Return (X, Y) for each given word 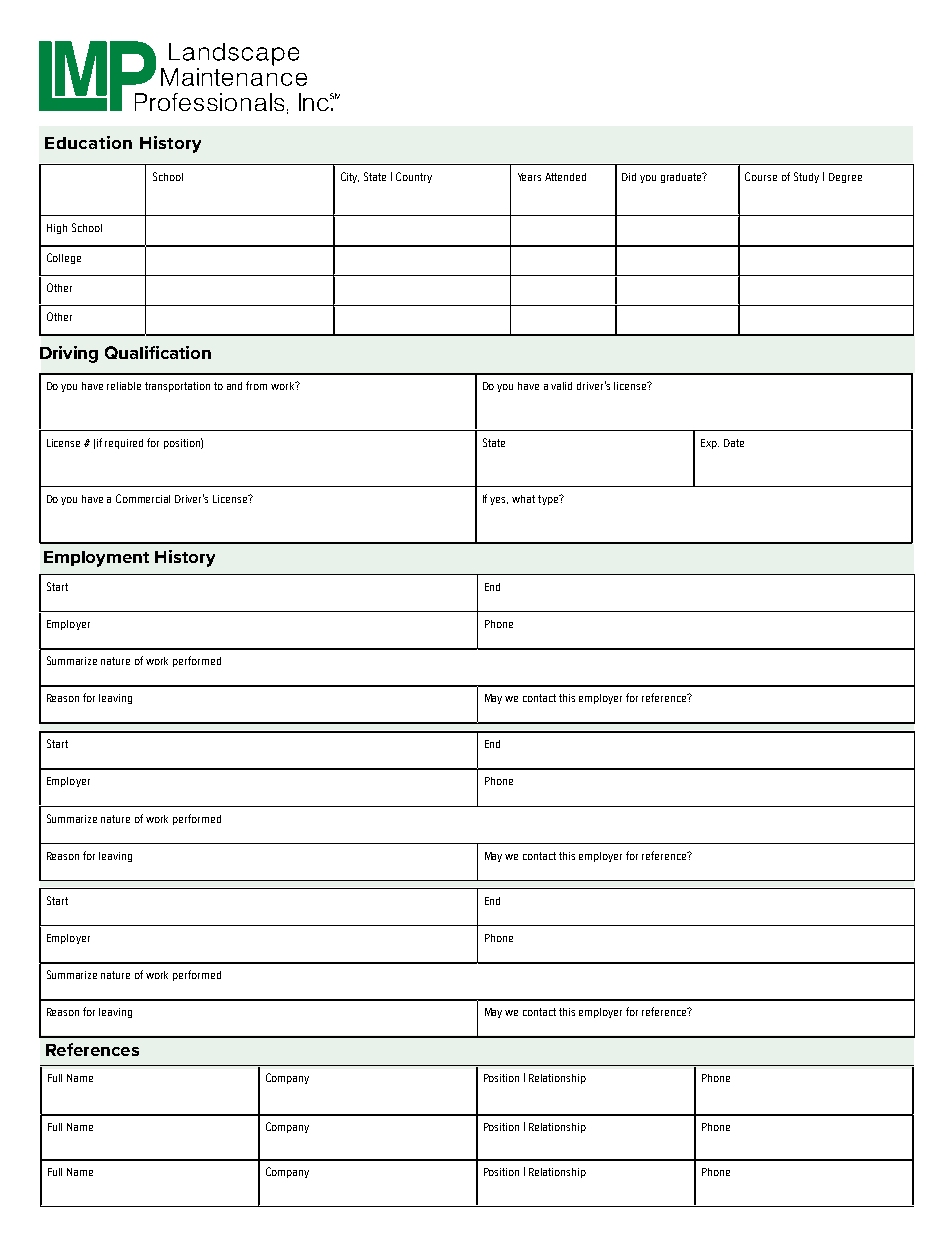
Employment (96, 559)
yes (499, 501)
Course (761, 176)
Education (88, 142)
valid (561, 386)
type (549, 500)
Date (734, 443)
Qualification (158, 352)
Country (414, 177)
